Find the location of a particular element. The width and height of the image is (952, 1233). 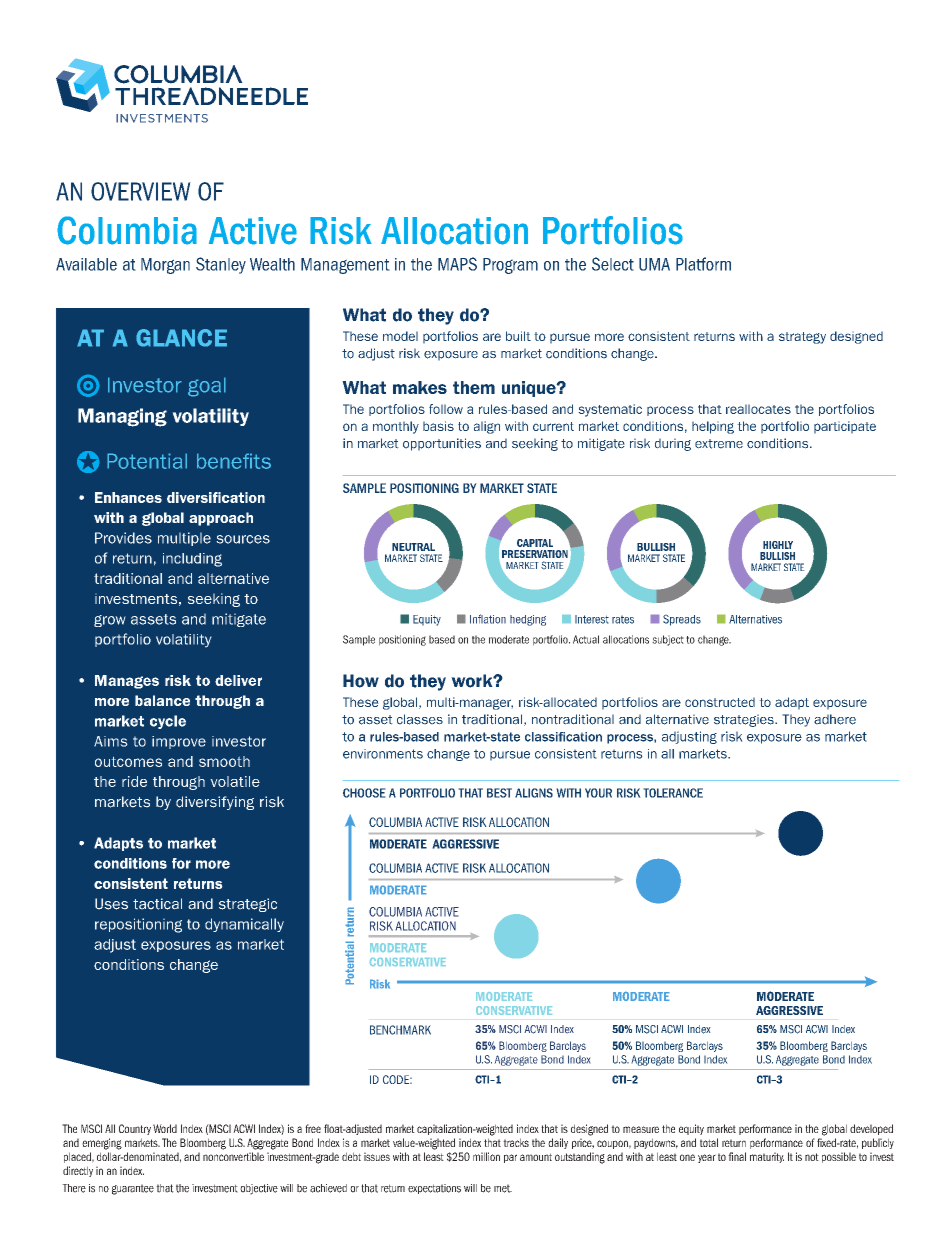

MAPS is located at coordinates (457, 264).
